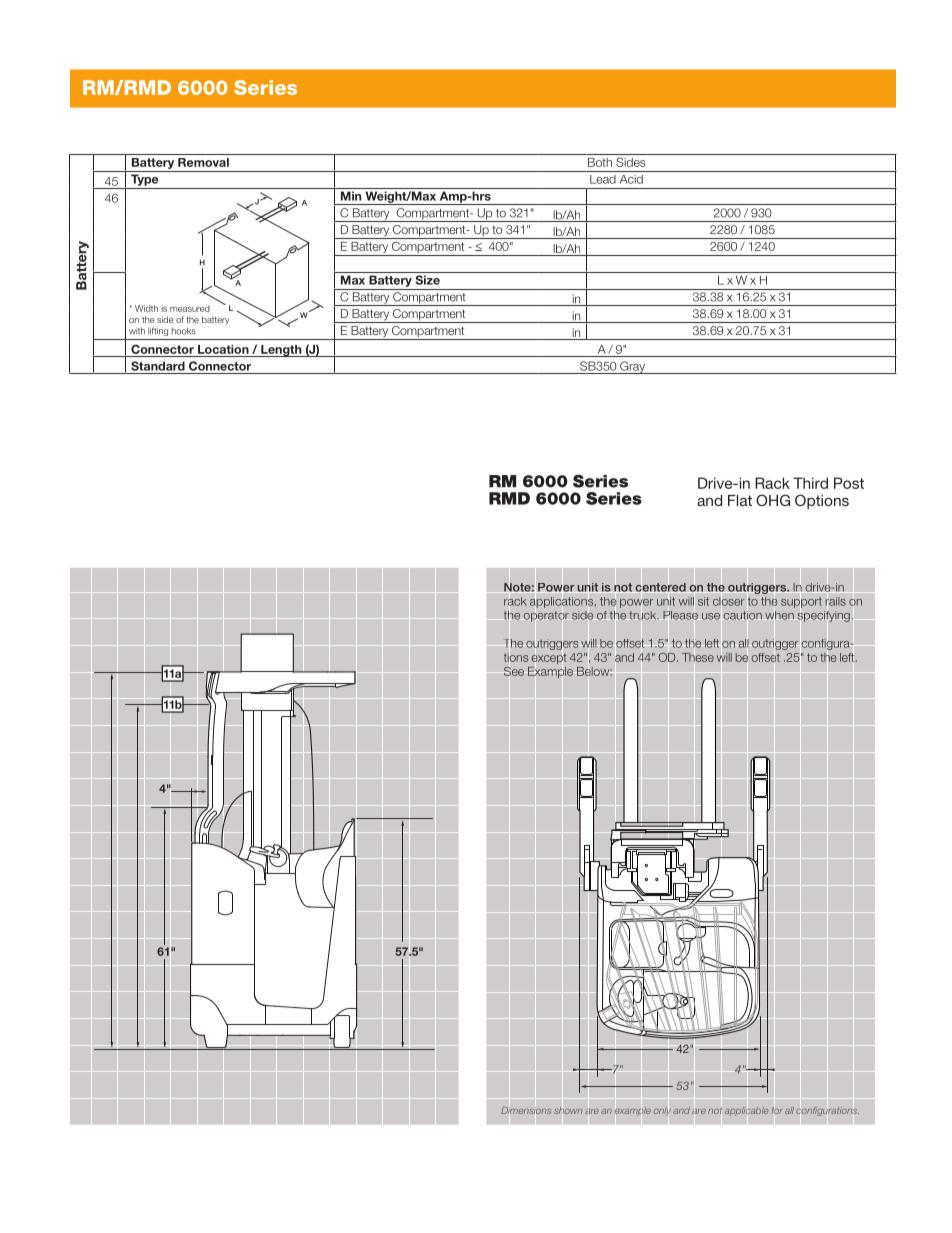  Describe the element at coordinates (603, 179) in the page. I see `Lead` at that location.
